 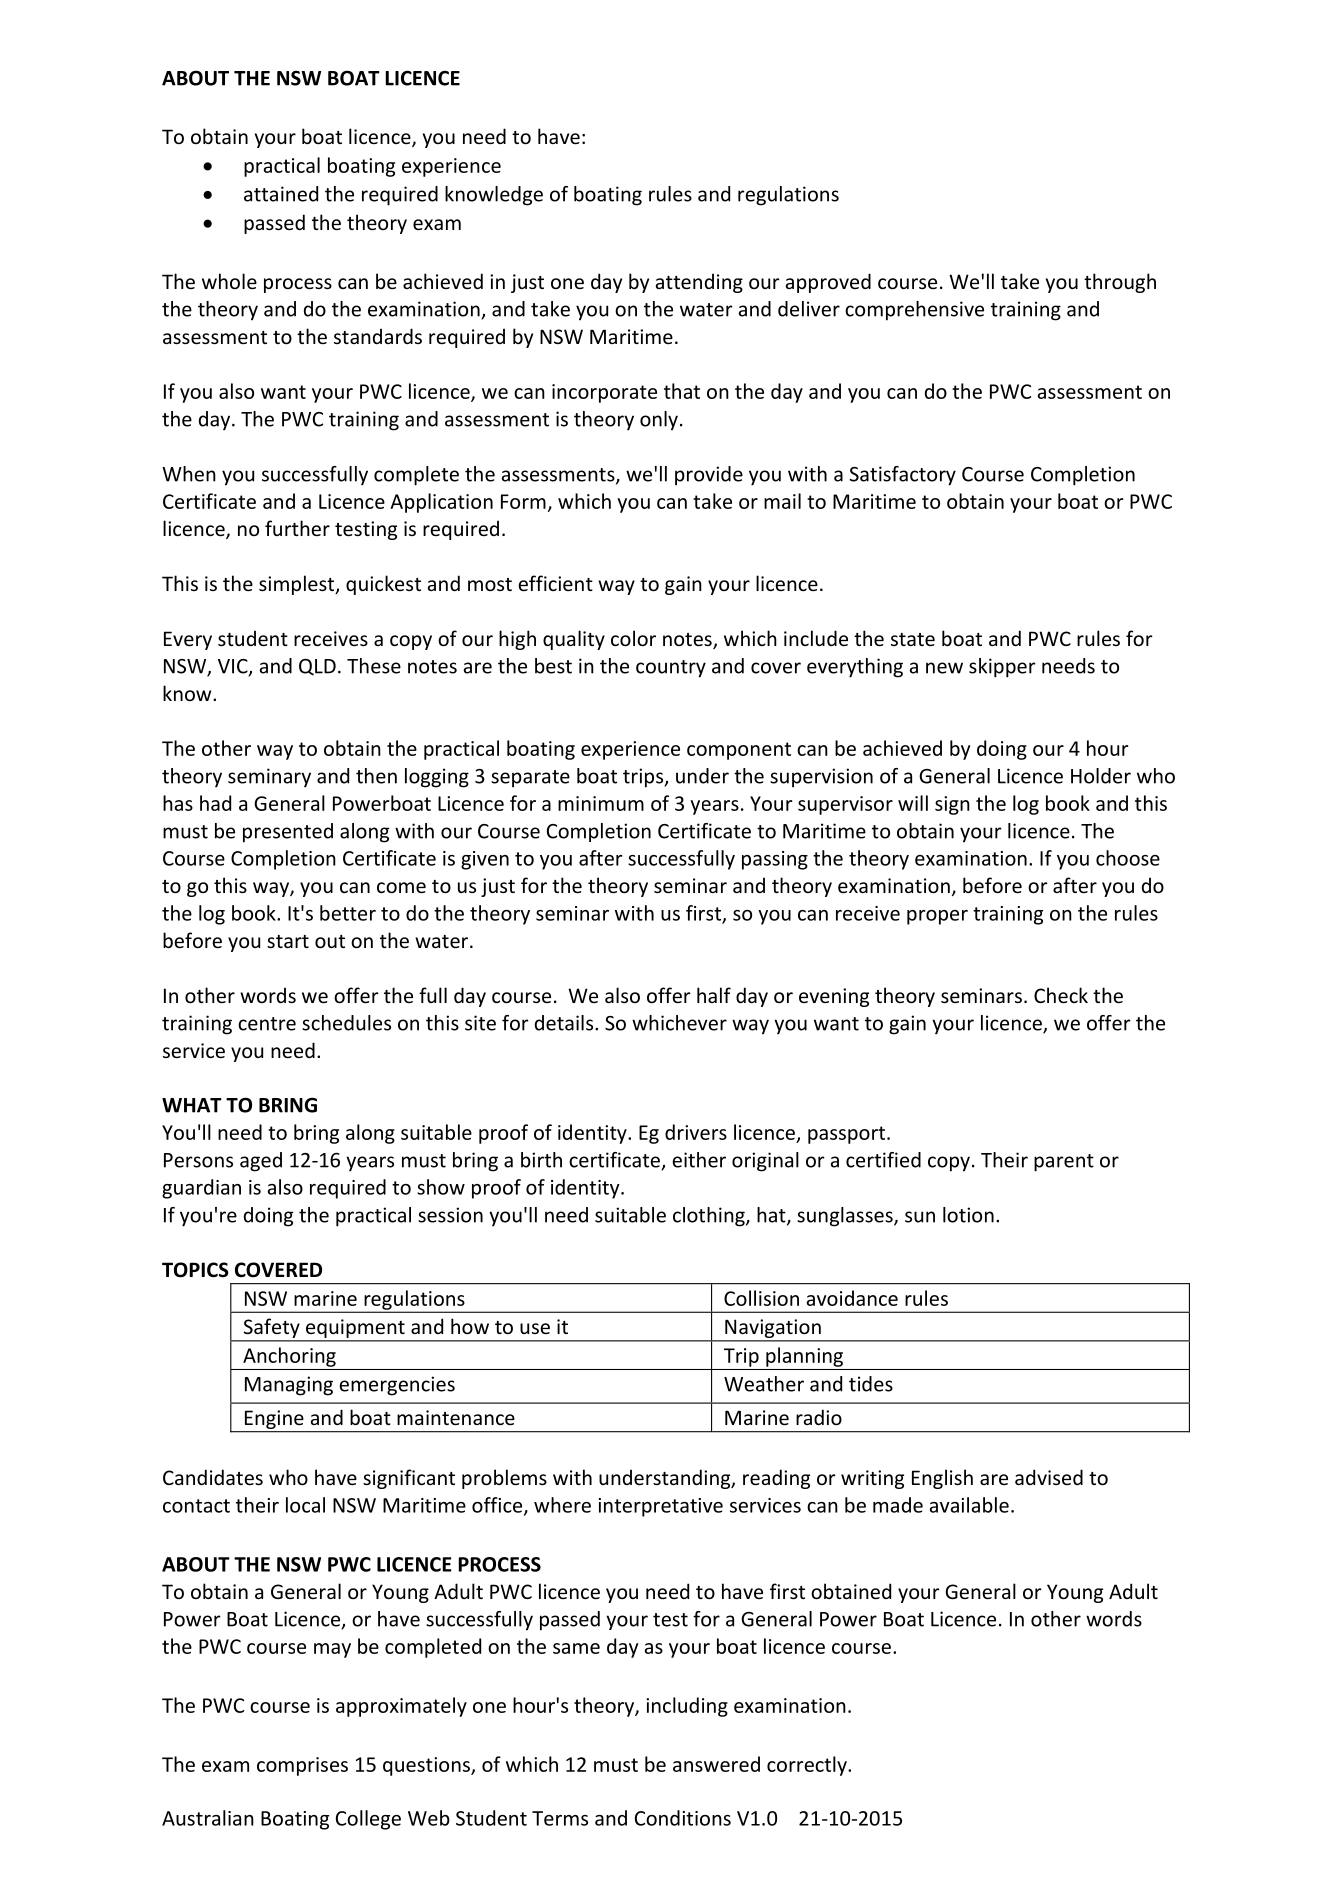 I want to click on comprises, so click(x=302, y=1766).
